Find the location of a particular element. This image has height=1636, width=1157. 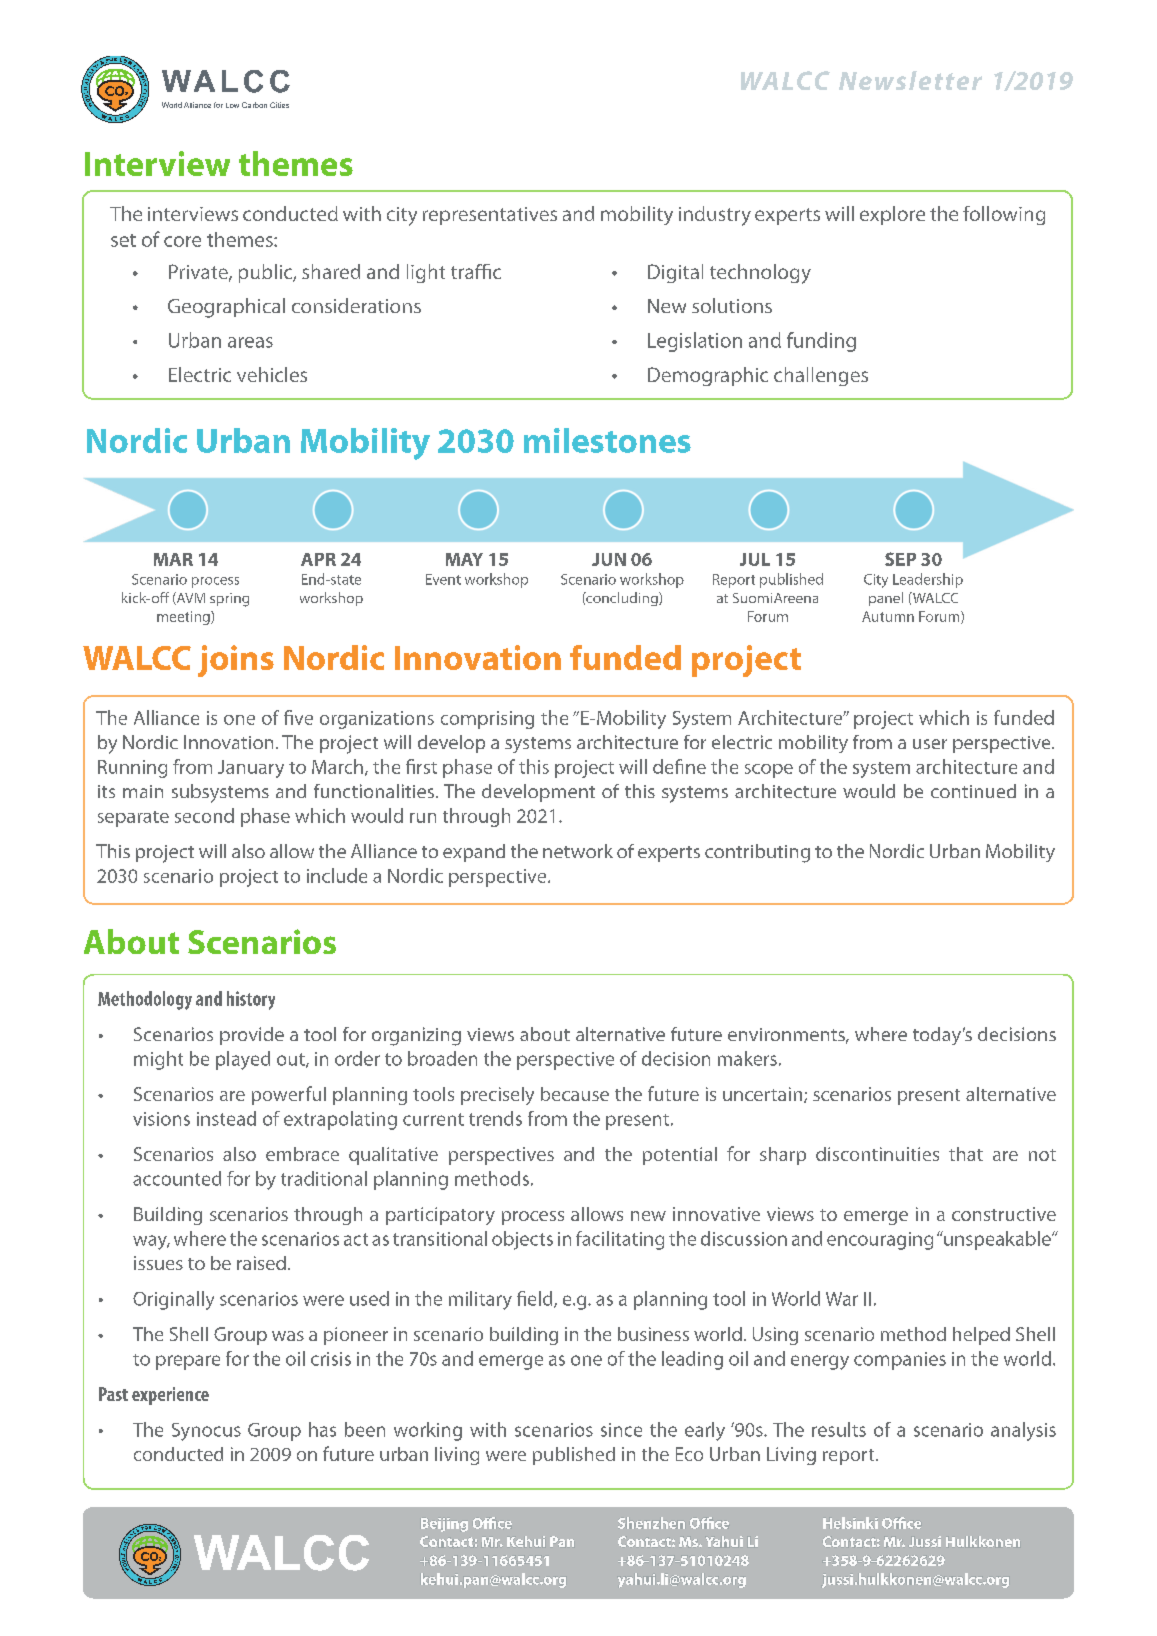

because is located at coordinates (575, 1094).
